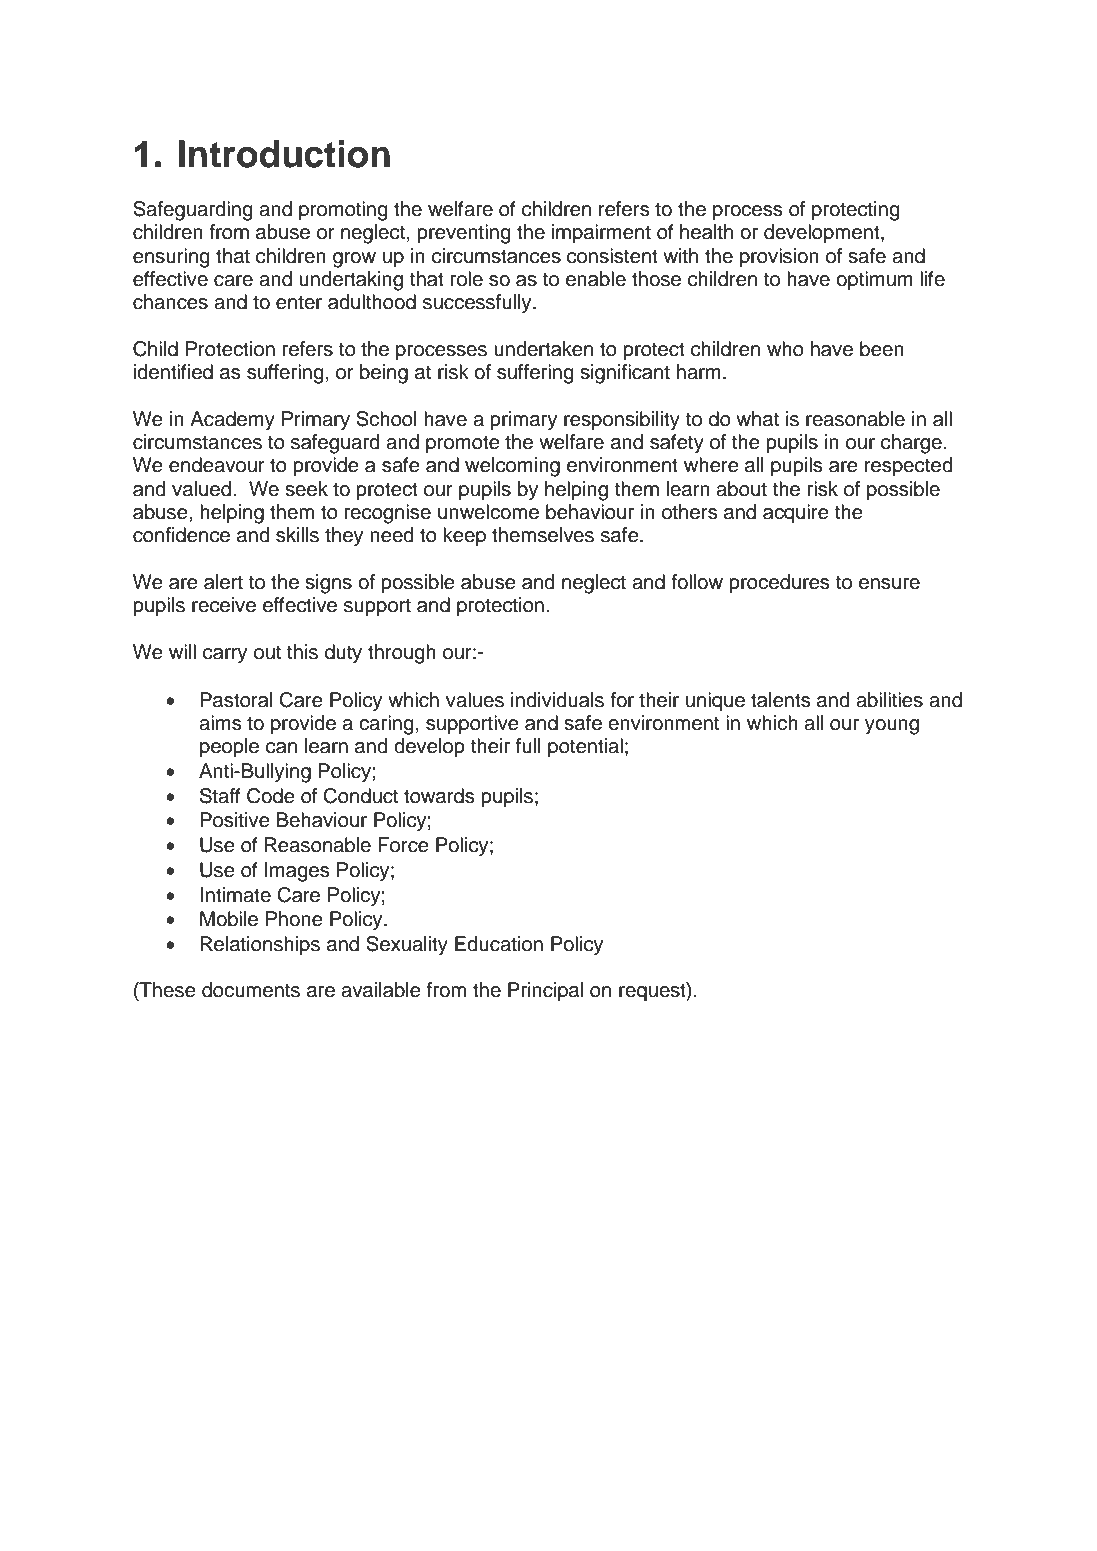 This screenshot has height=1551, width=1097. Describe the element at coordinates (464, 537) in the screenshot. I see `keep` at that location.
